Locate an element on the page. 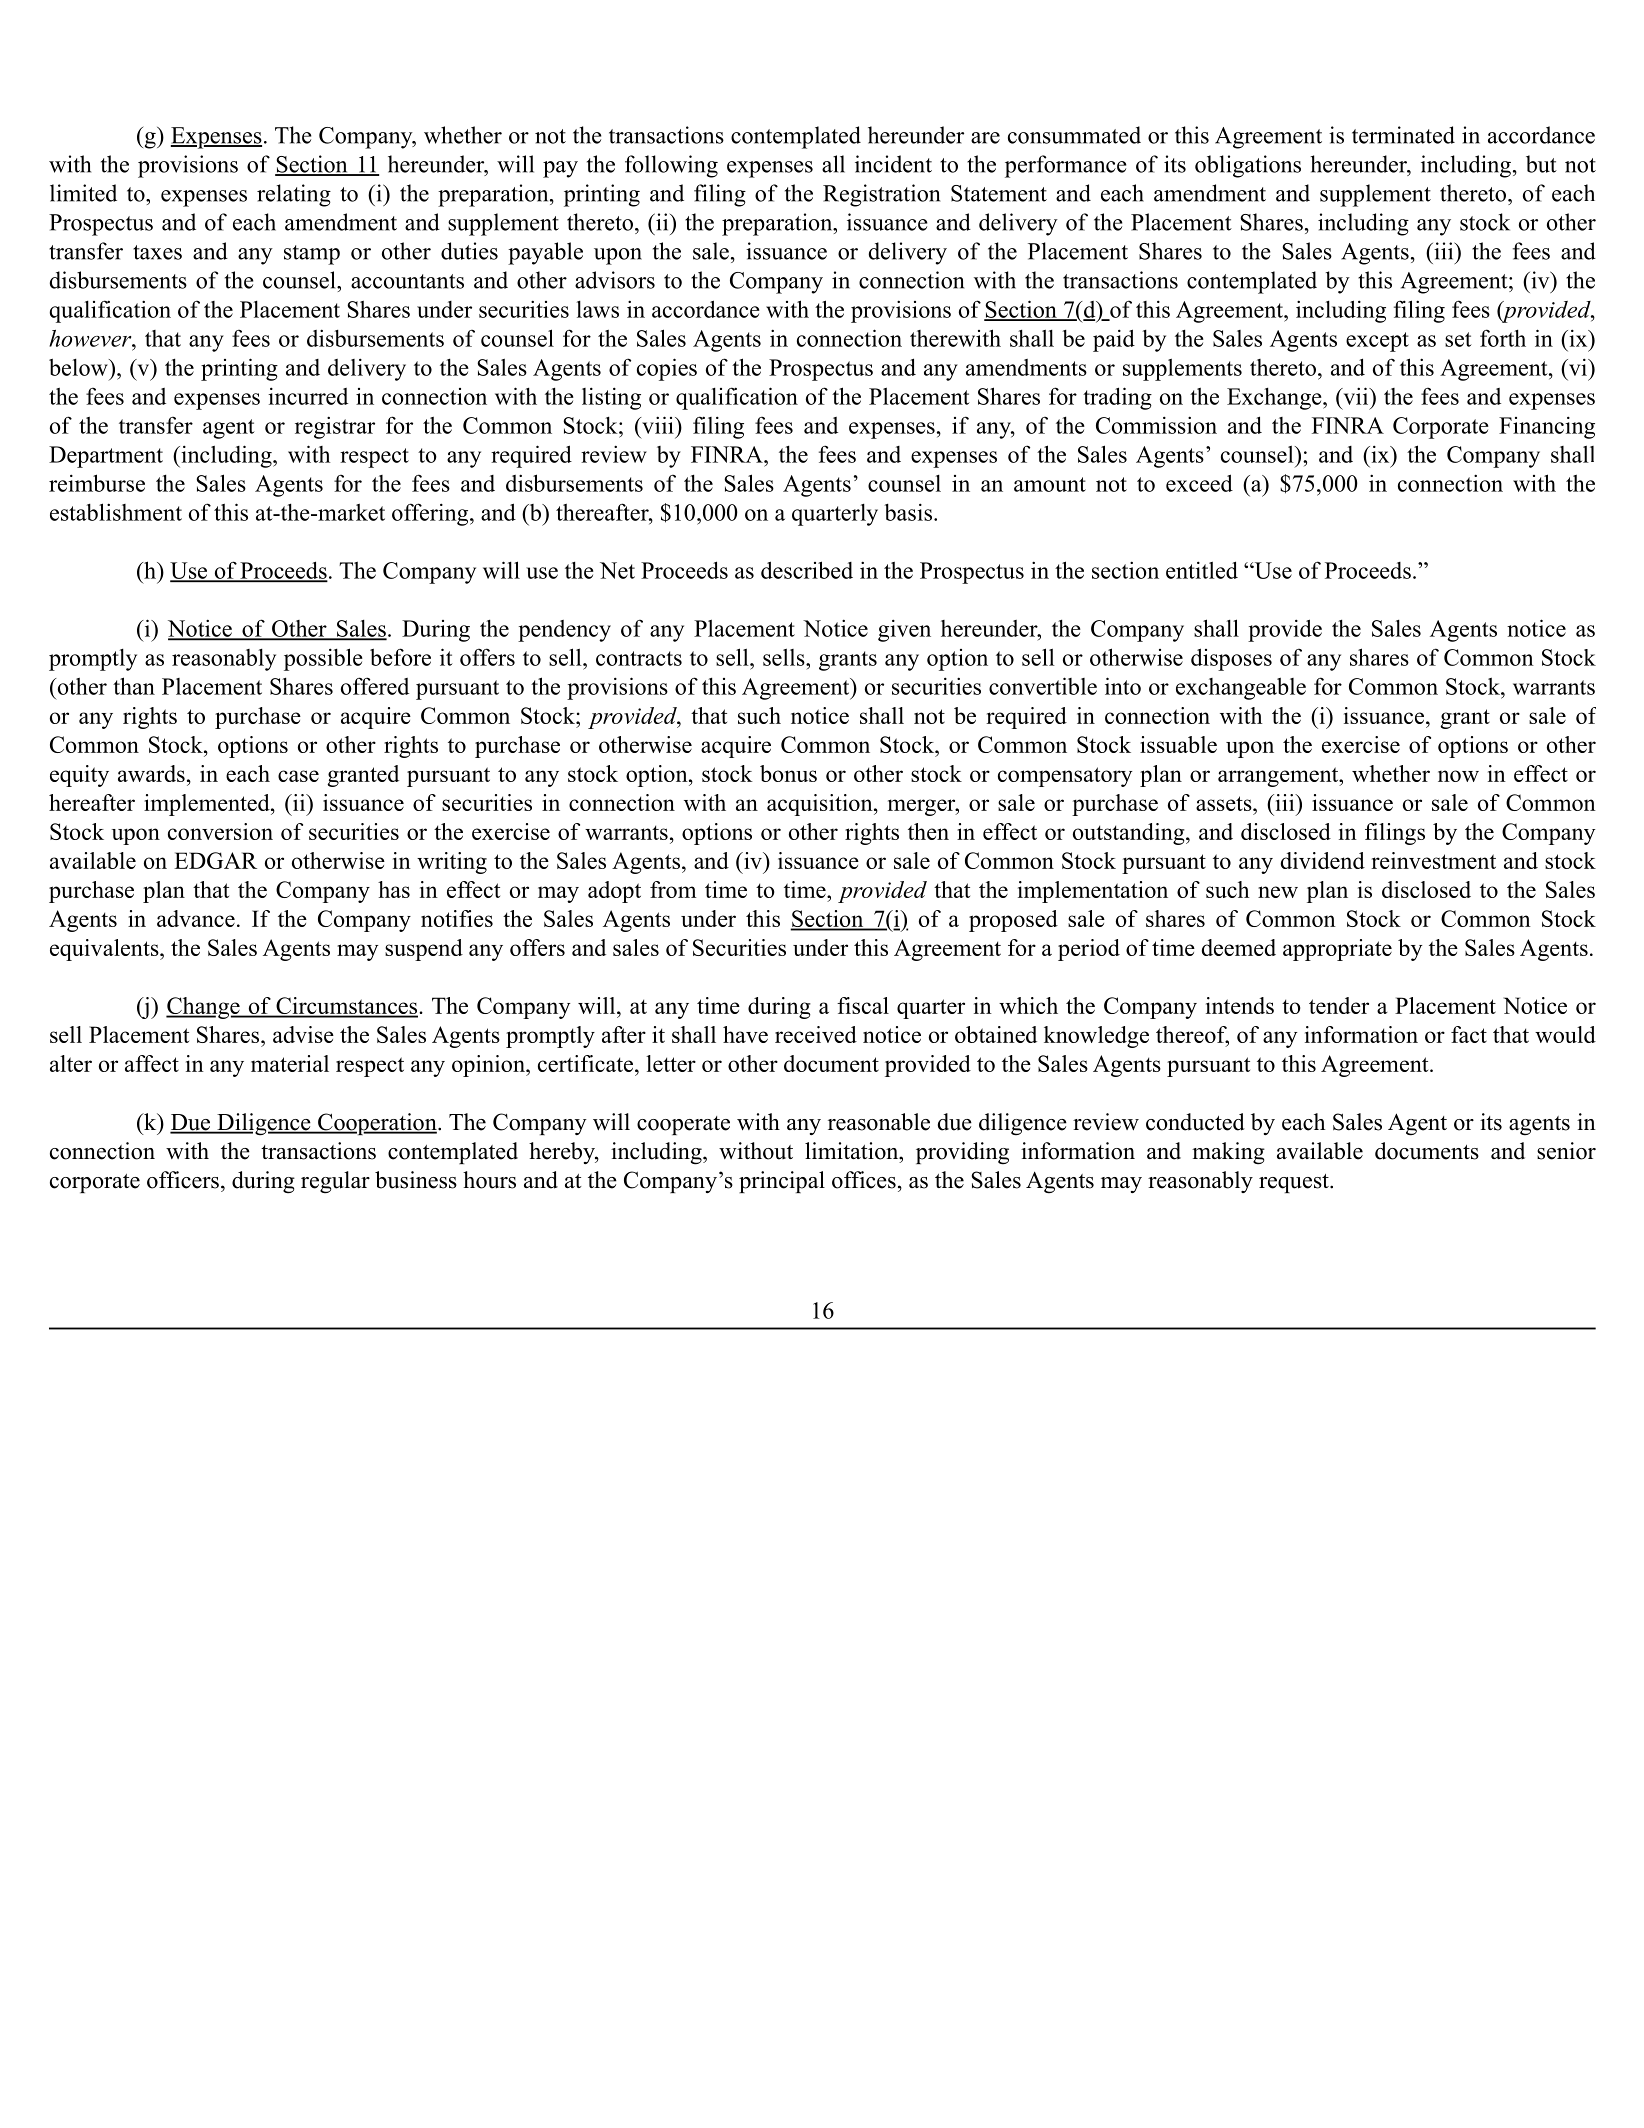 This image has height=2128, width=1644. assets is located at coordinates (1225, 803).
